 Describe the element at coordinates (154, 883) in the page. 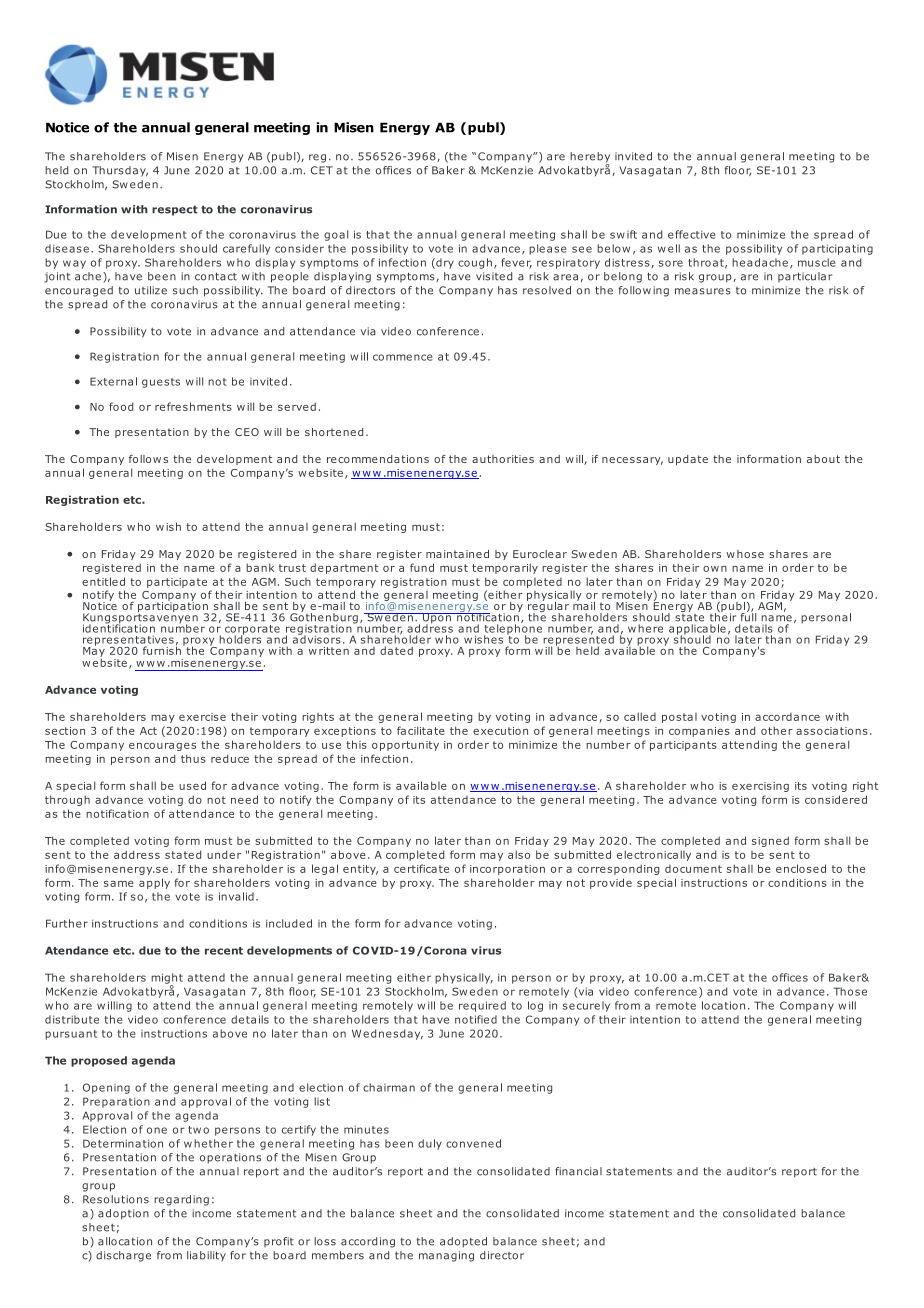

I see `apply` at that location.
